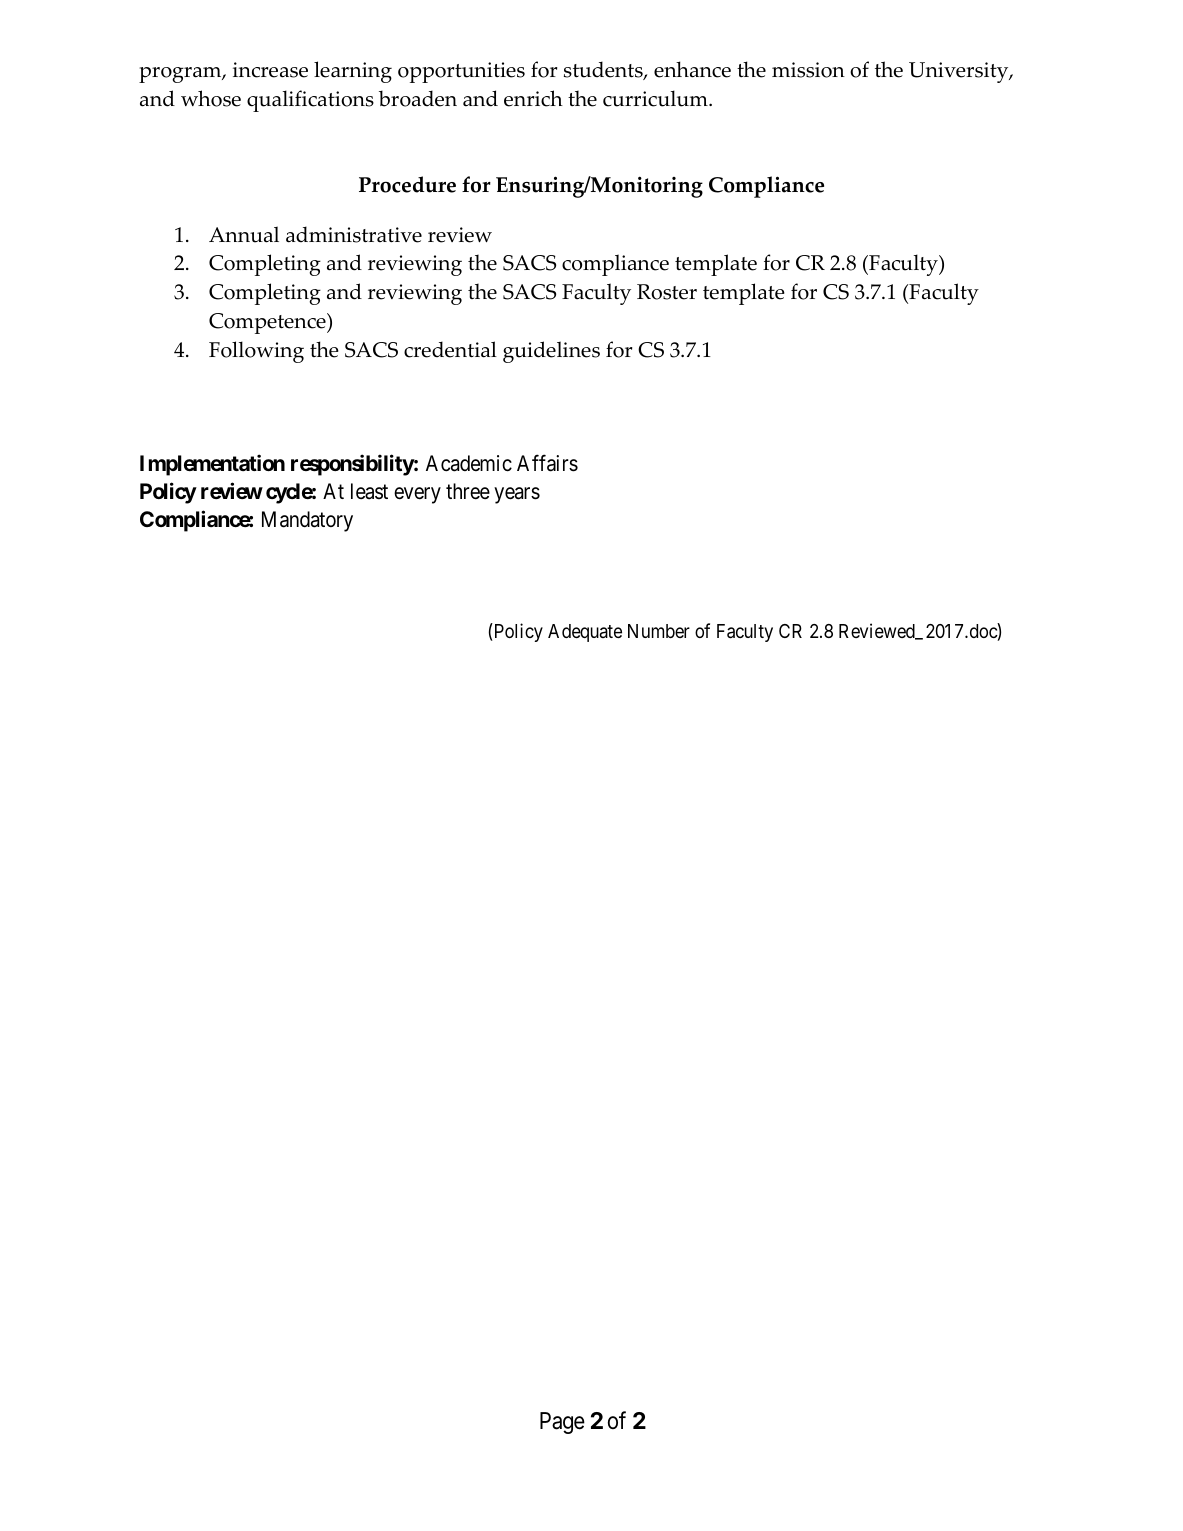  I want to click on Page, so click(562, 1423).
